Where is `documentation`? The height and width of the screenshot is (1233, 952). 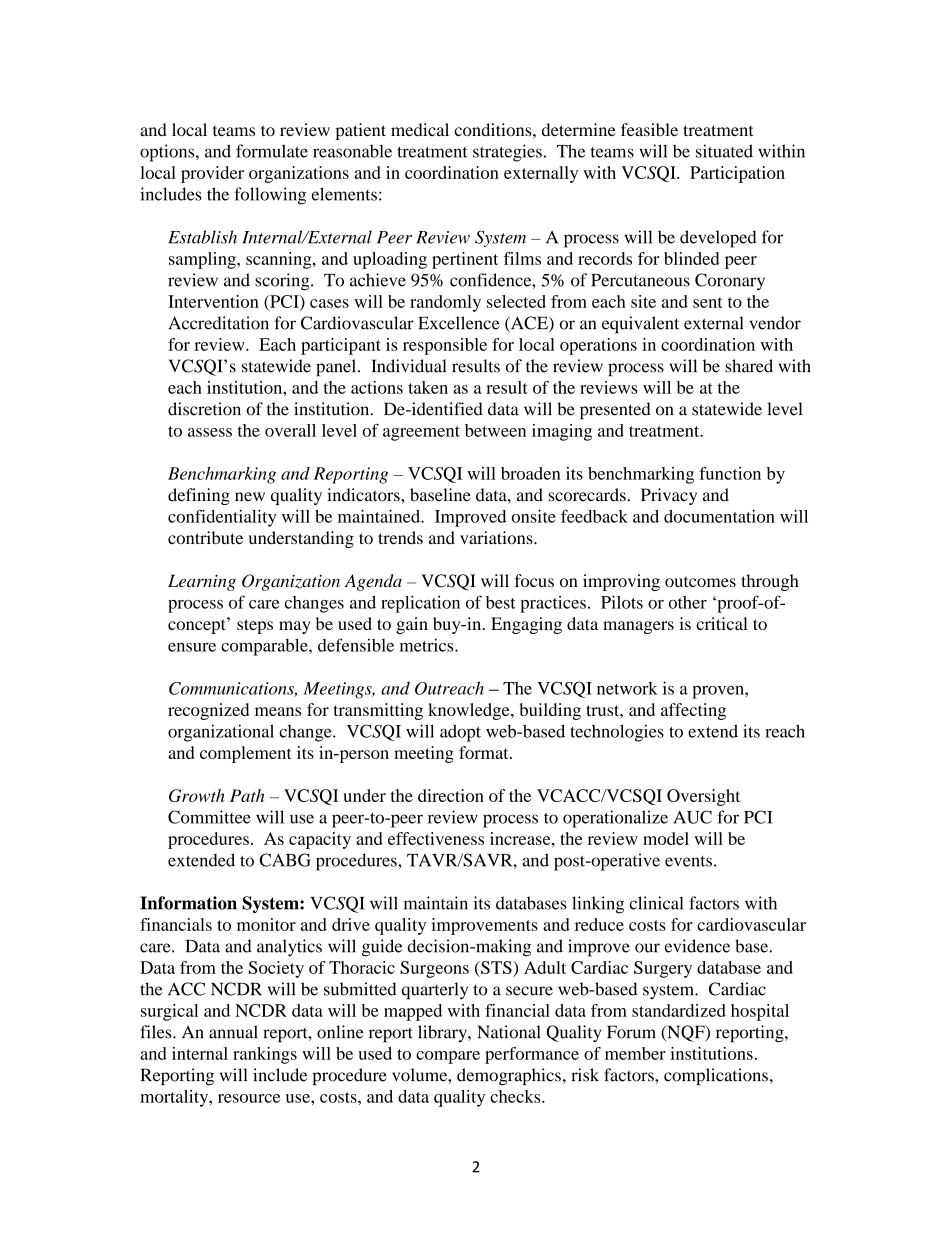 documentation is located at coordinates (719, 516).
